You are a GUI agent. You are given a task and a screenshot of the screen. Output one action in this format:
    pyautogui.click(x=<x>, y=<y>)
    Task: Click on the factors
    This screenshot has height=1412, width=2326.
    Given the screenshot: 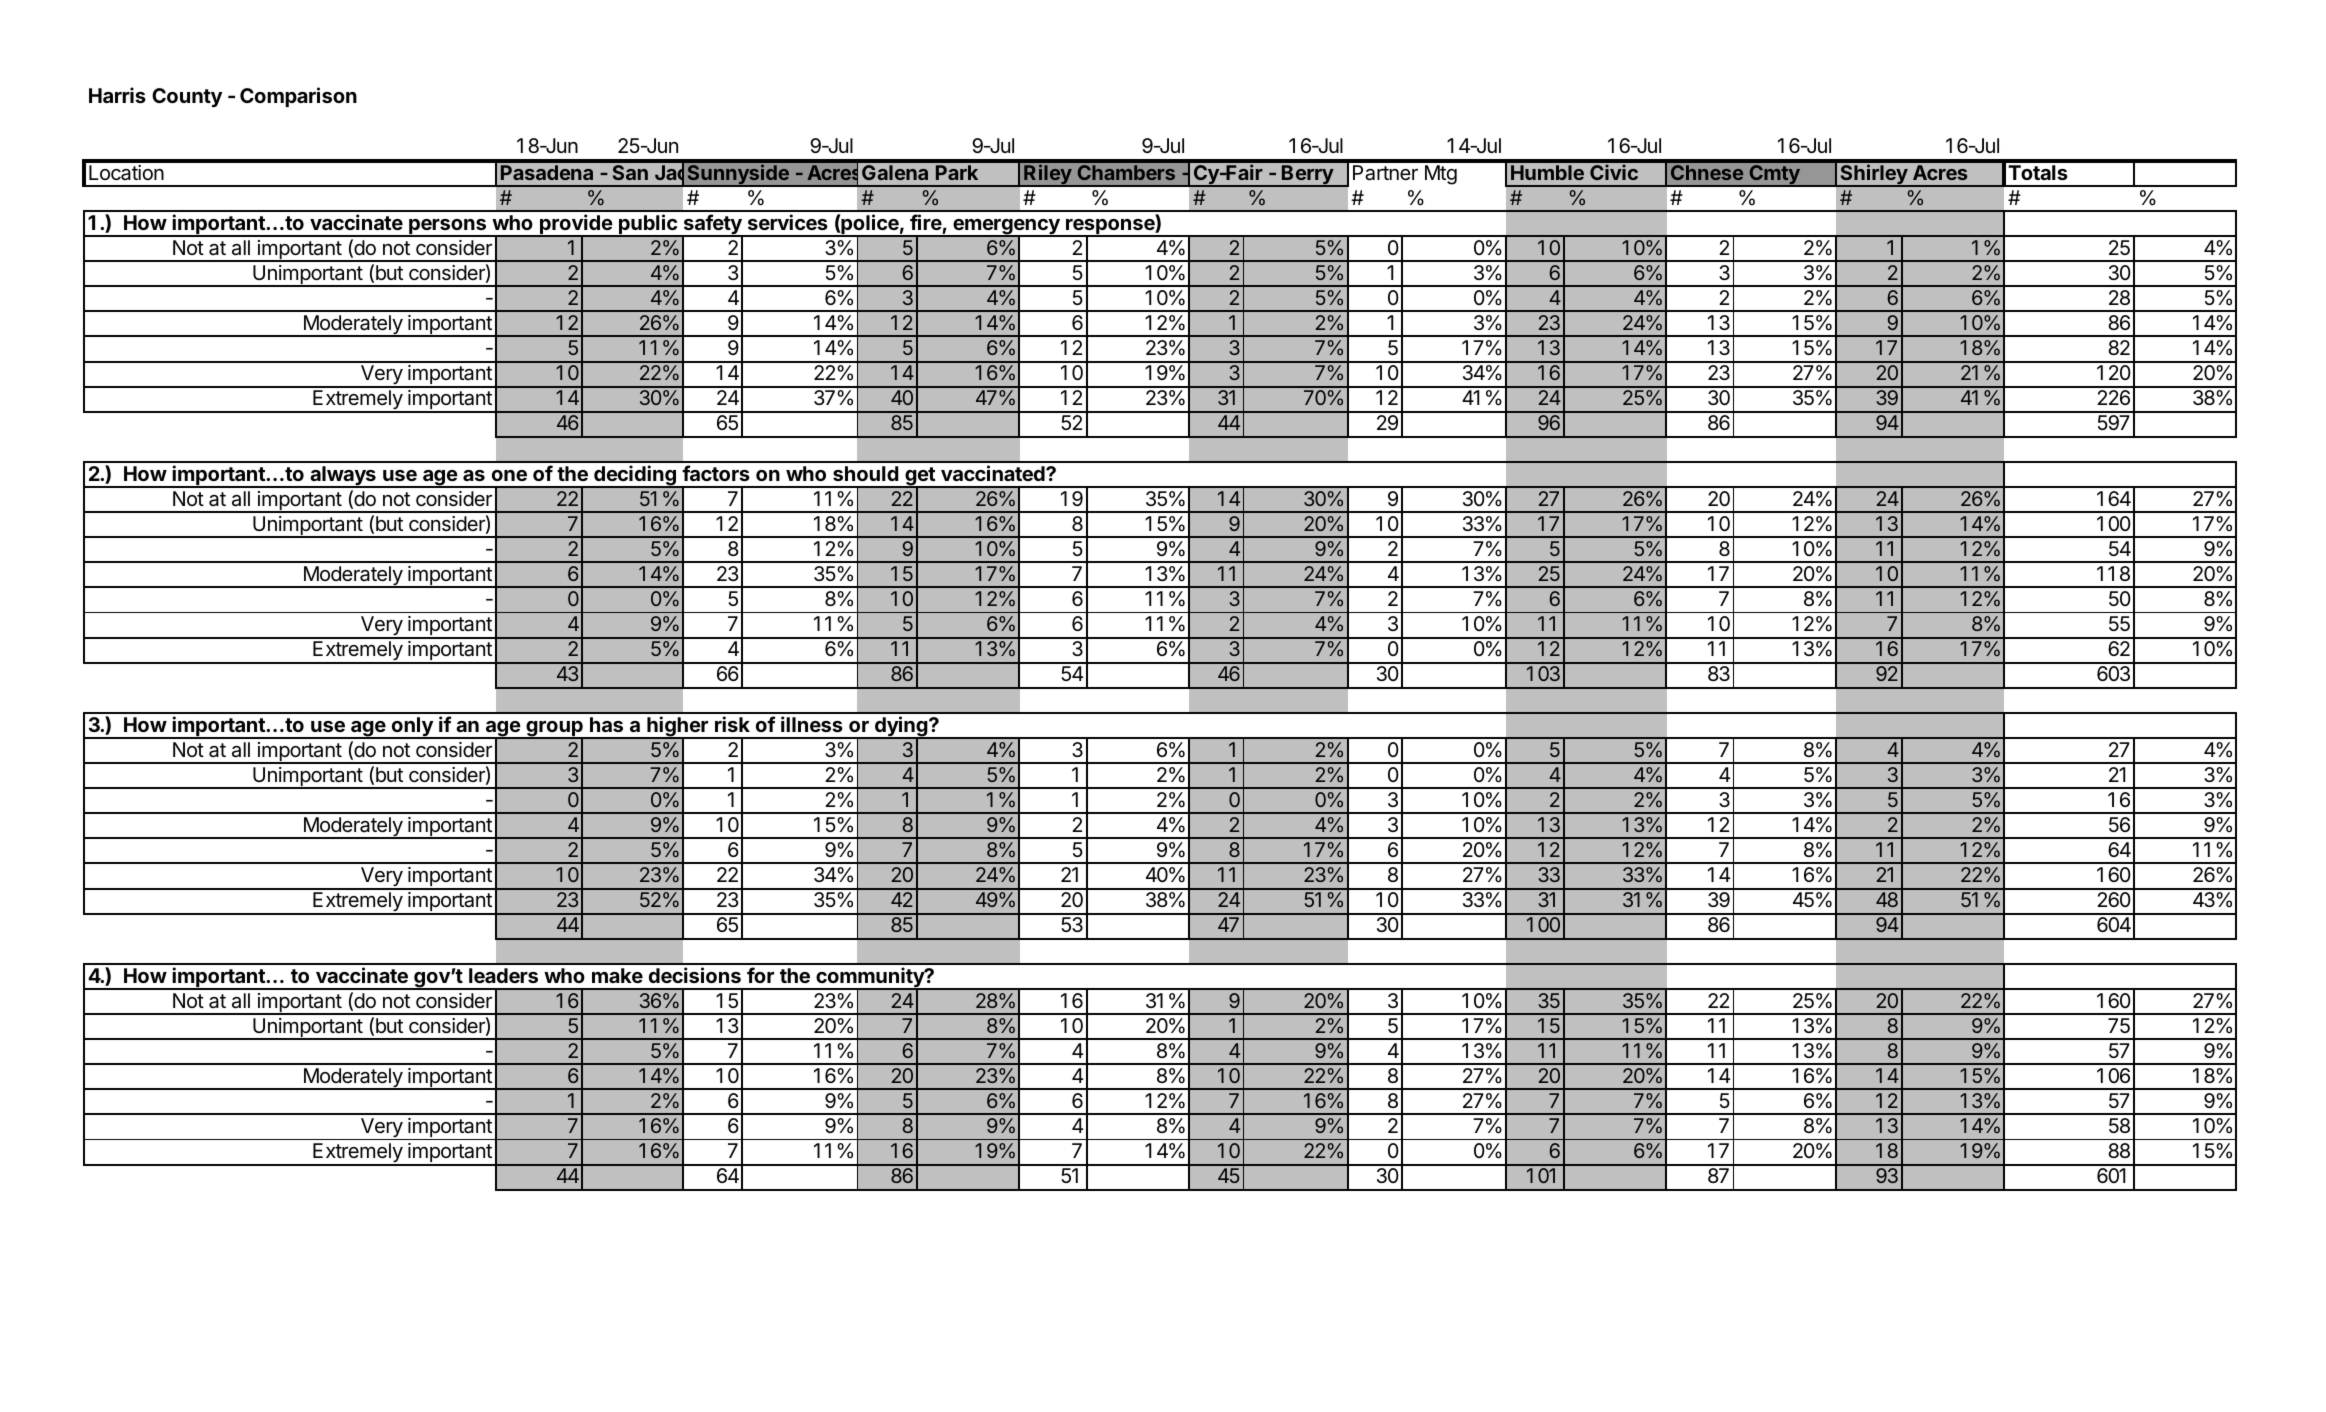 What is the action you would take?
    pyautogui.click(x=716, y=473)
